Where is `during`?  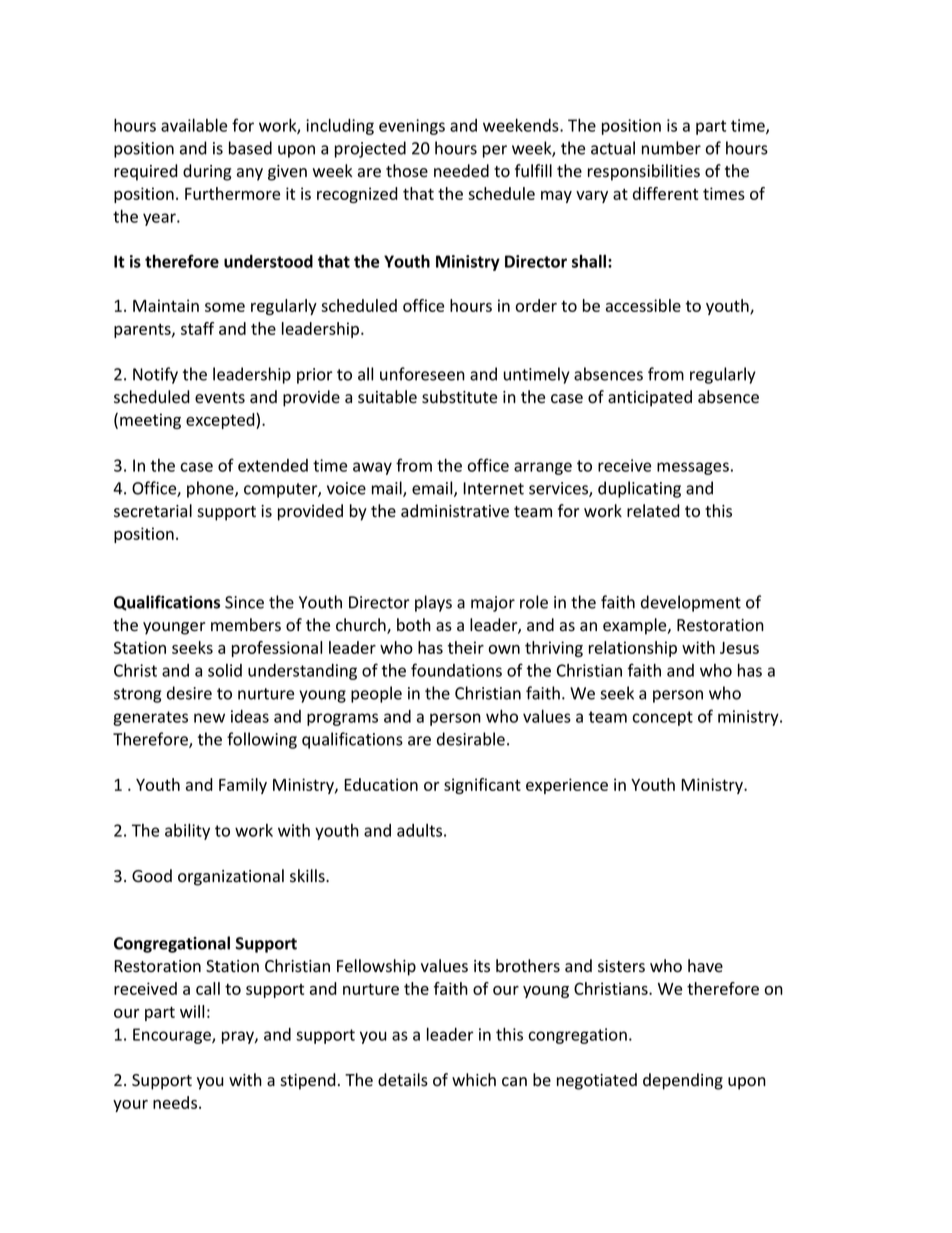
during is located at coordinates (207, 172).
